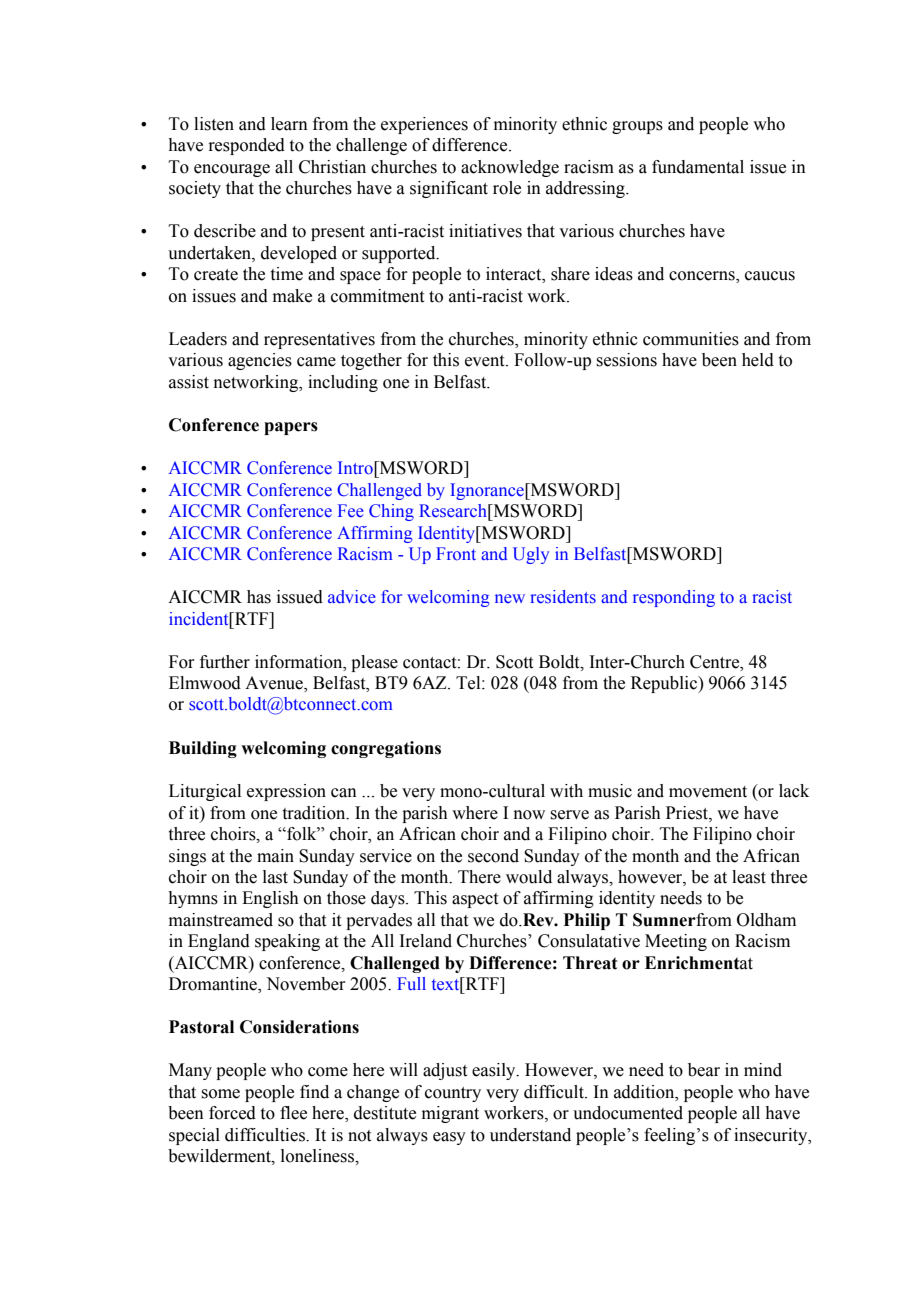 The height and width of the screenshot is (1308, 924). Describe the element at coordinates (708, 792) in the screenshot. I see `movement` at that location.
